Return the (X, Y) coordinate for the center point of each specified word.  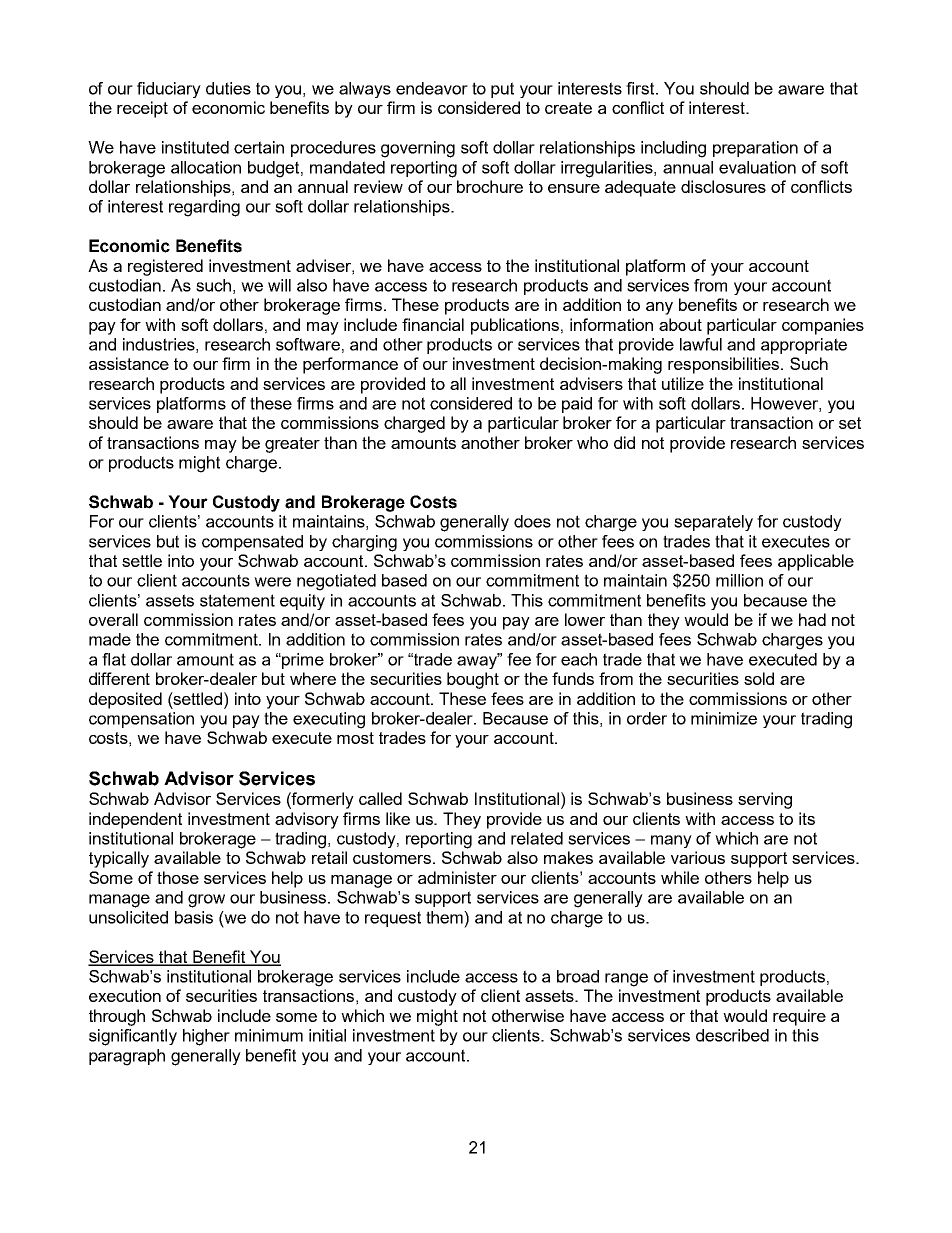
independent (135, 820)
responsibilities (725, 365)
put (502, 90)
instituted (195, 147)
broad (578, 976)
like (398, 818)
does (532, 521)
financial (433, 324)
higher (206, 1037)
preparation (755, 149)
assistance (129, 363)
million (739, 580)
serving (765, 800)
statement (237, 600)
